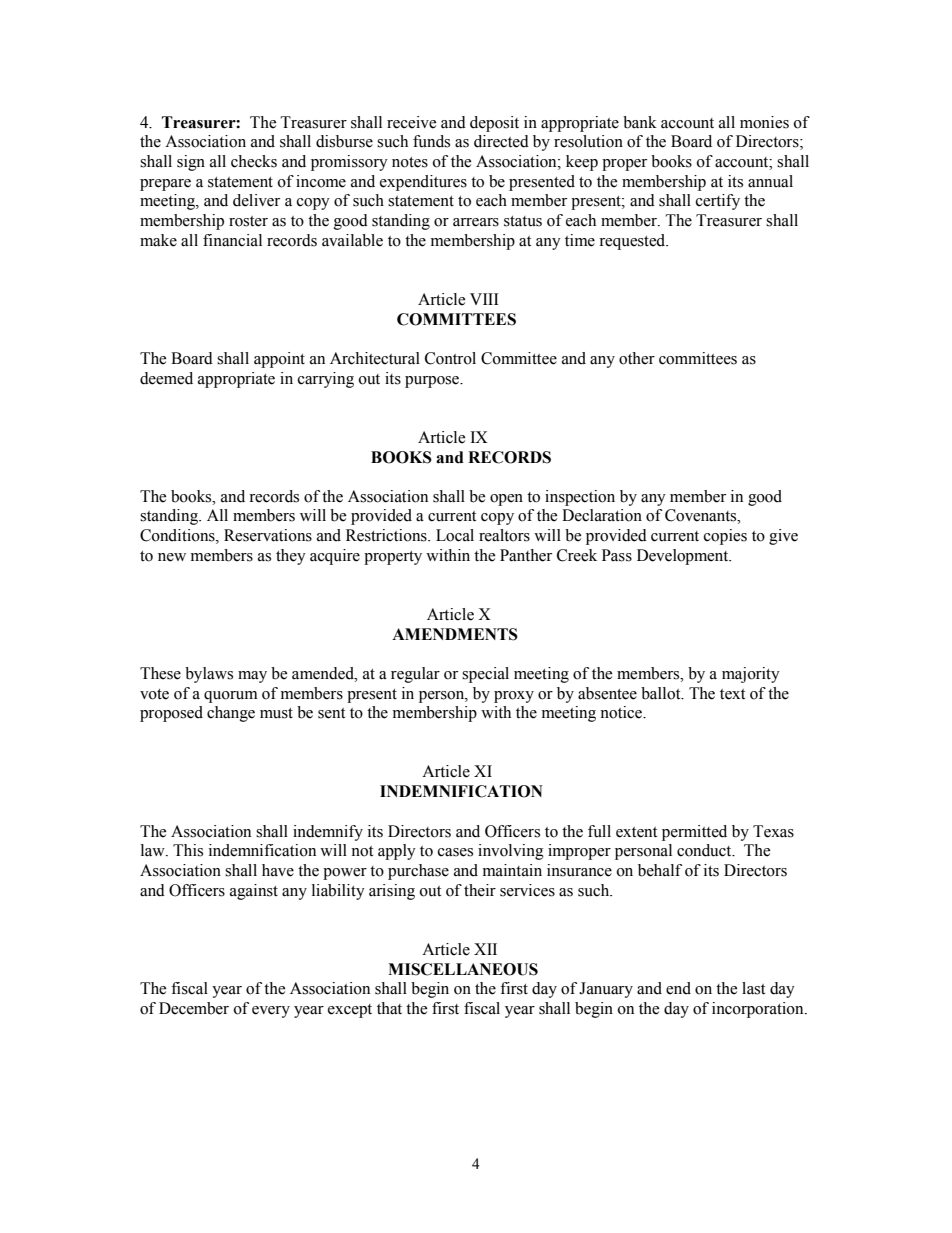 This page has width=952, height=1233. Describe the element at coordinates (764, 122) in the page. I see `monies` at that location.
